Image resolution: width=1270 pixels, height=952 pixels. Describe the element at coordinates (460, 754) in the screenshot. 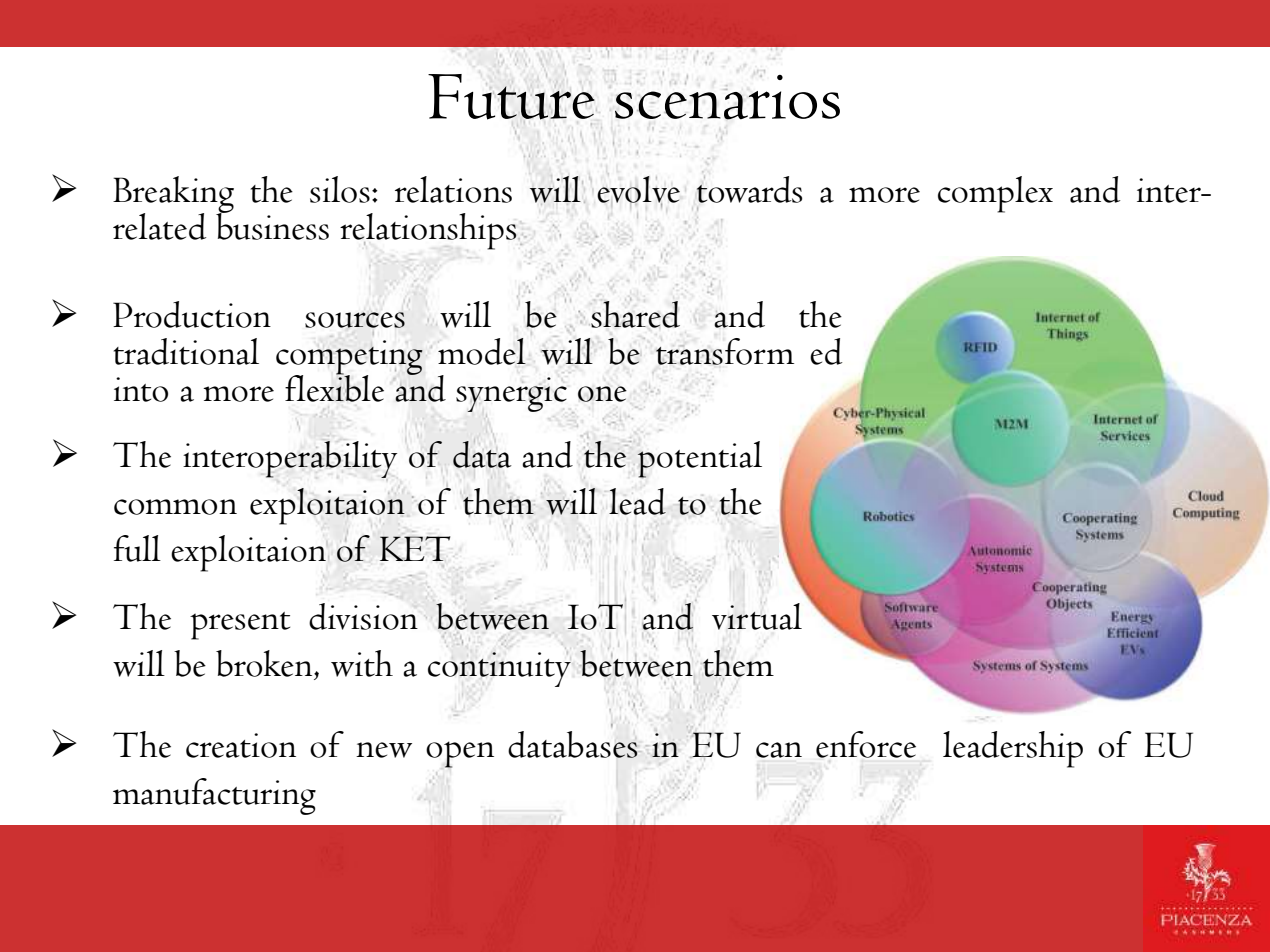

I see `open` at that location.
